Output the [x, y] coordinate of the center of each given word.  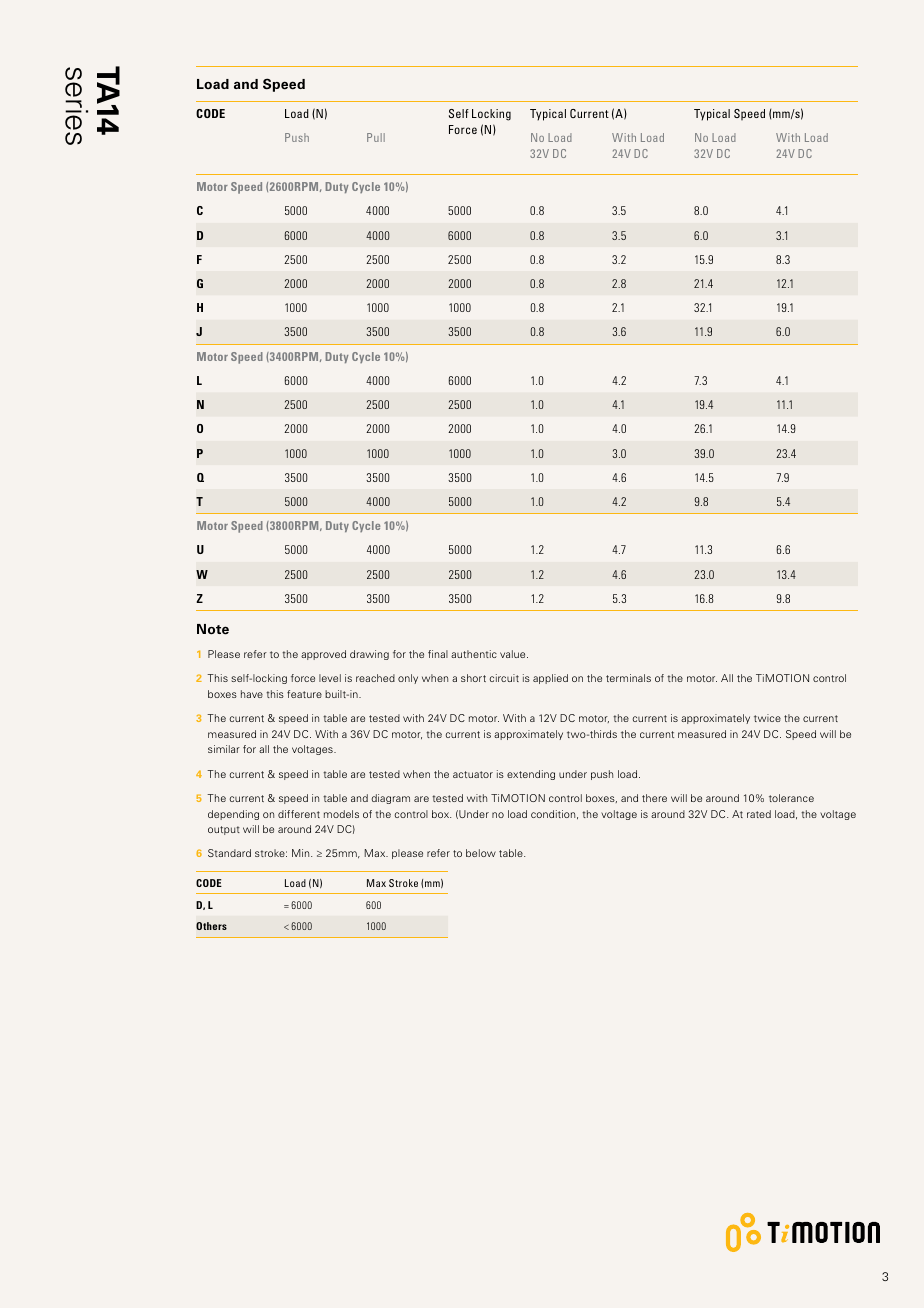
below [481, 853]
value [514, 654]
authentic [474, 654]
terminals [628, 678]
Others [211, 926]
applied [550, 679]
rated [759, 814]
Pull [376, 137]
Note [213, 629]
